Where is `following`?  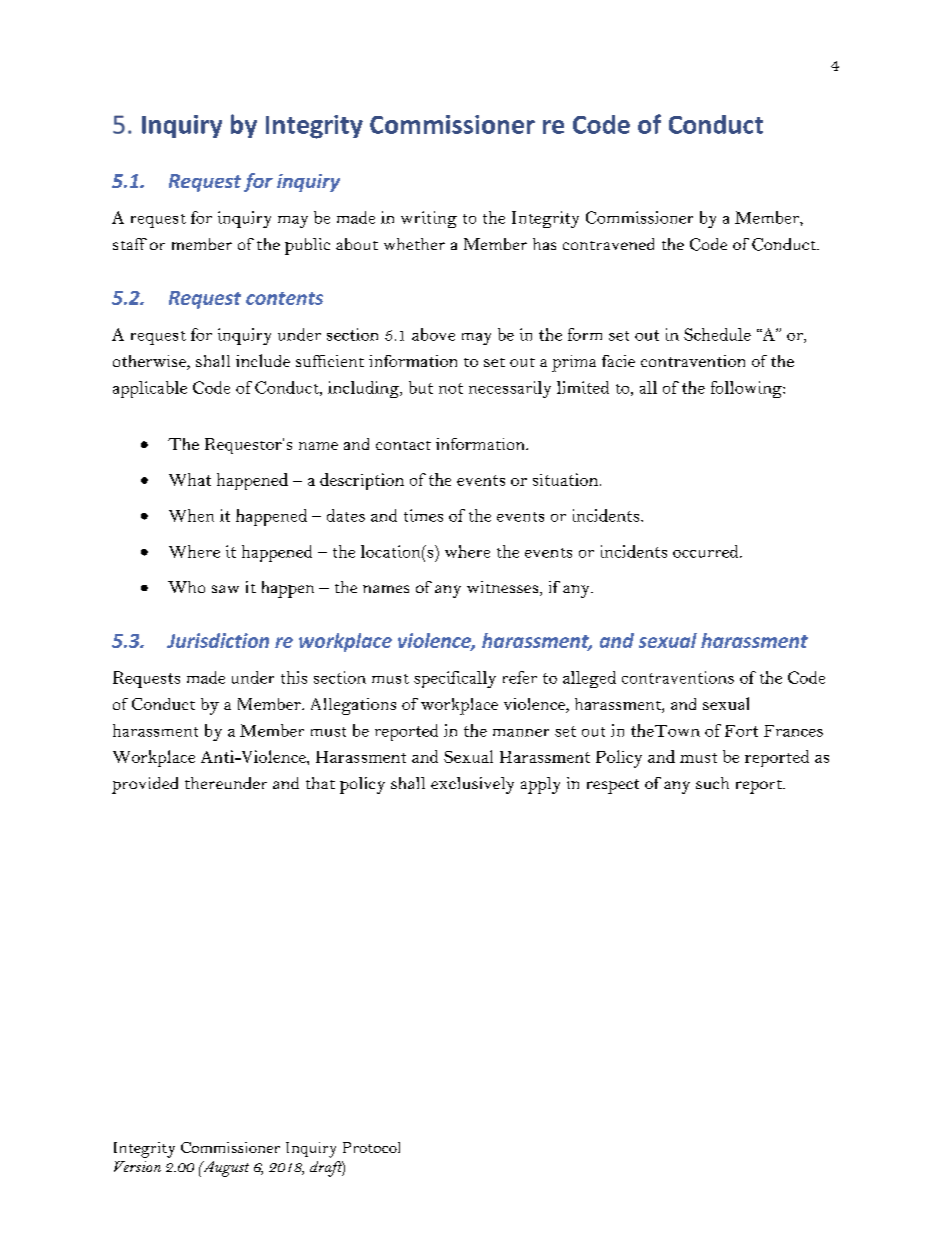 following is located at coordinates (747, 389).
